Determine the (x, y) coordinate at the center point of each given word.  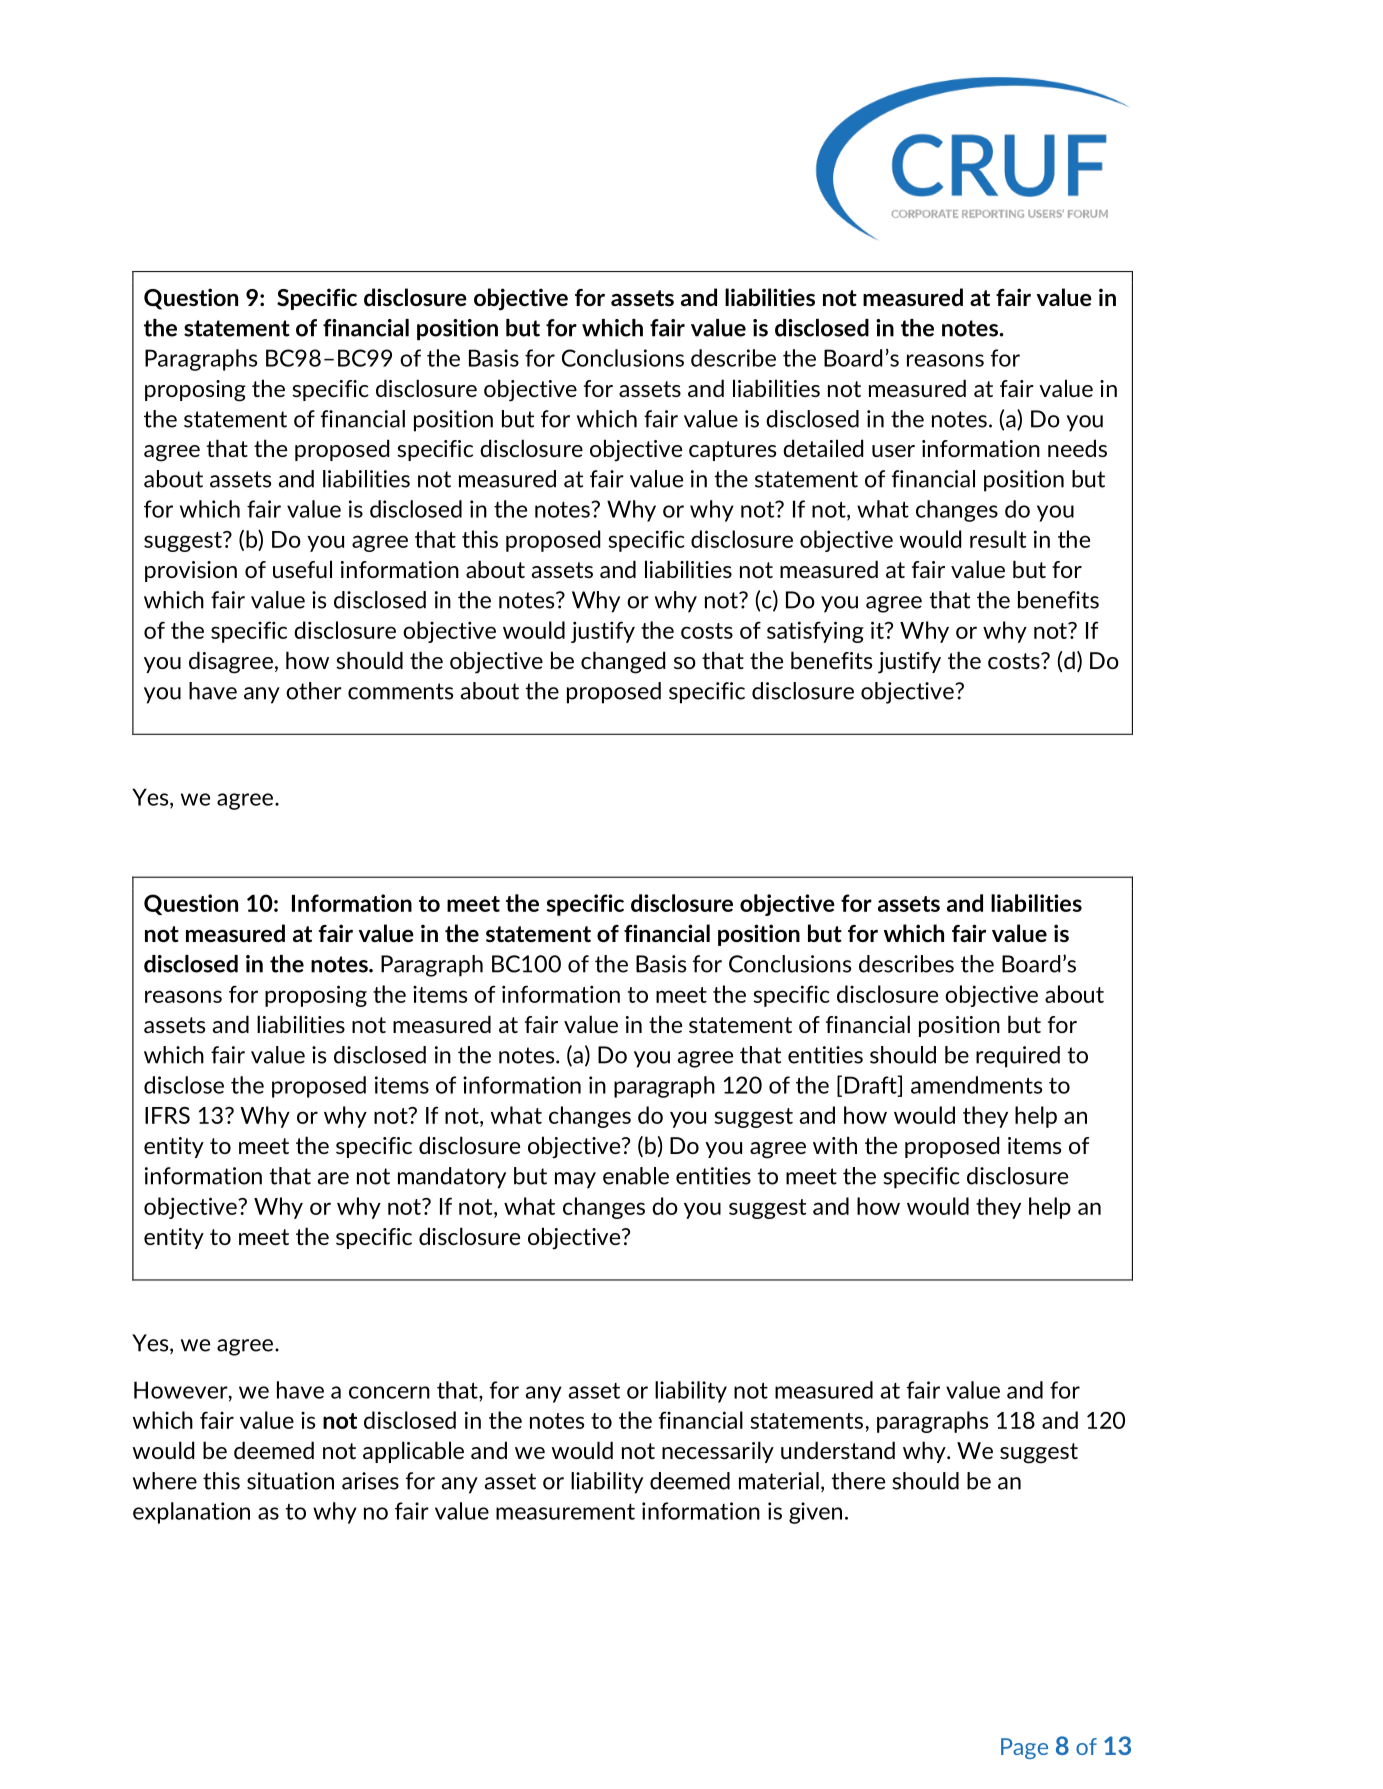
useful (302, 569)
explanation (191, 1513)
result (998, 539)
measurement (565, 1512)
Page (1024, 1748)
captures (732, 451)
